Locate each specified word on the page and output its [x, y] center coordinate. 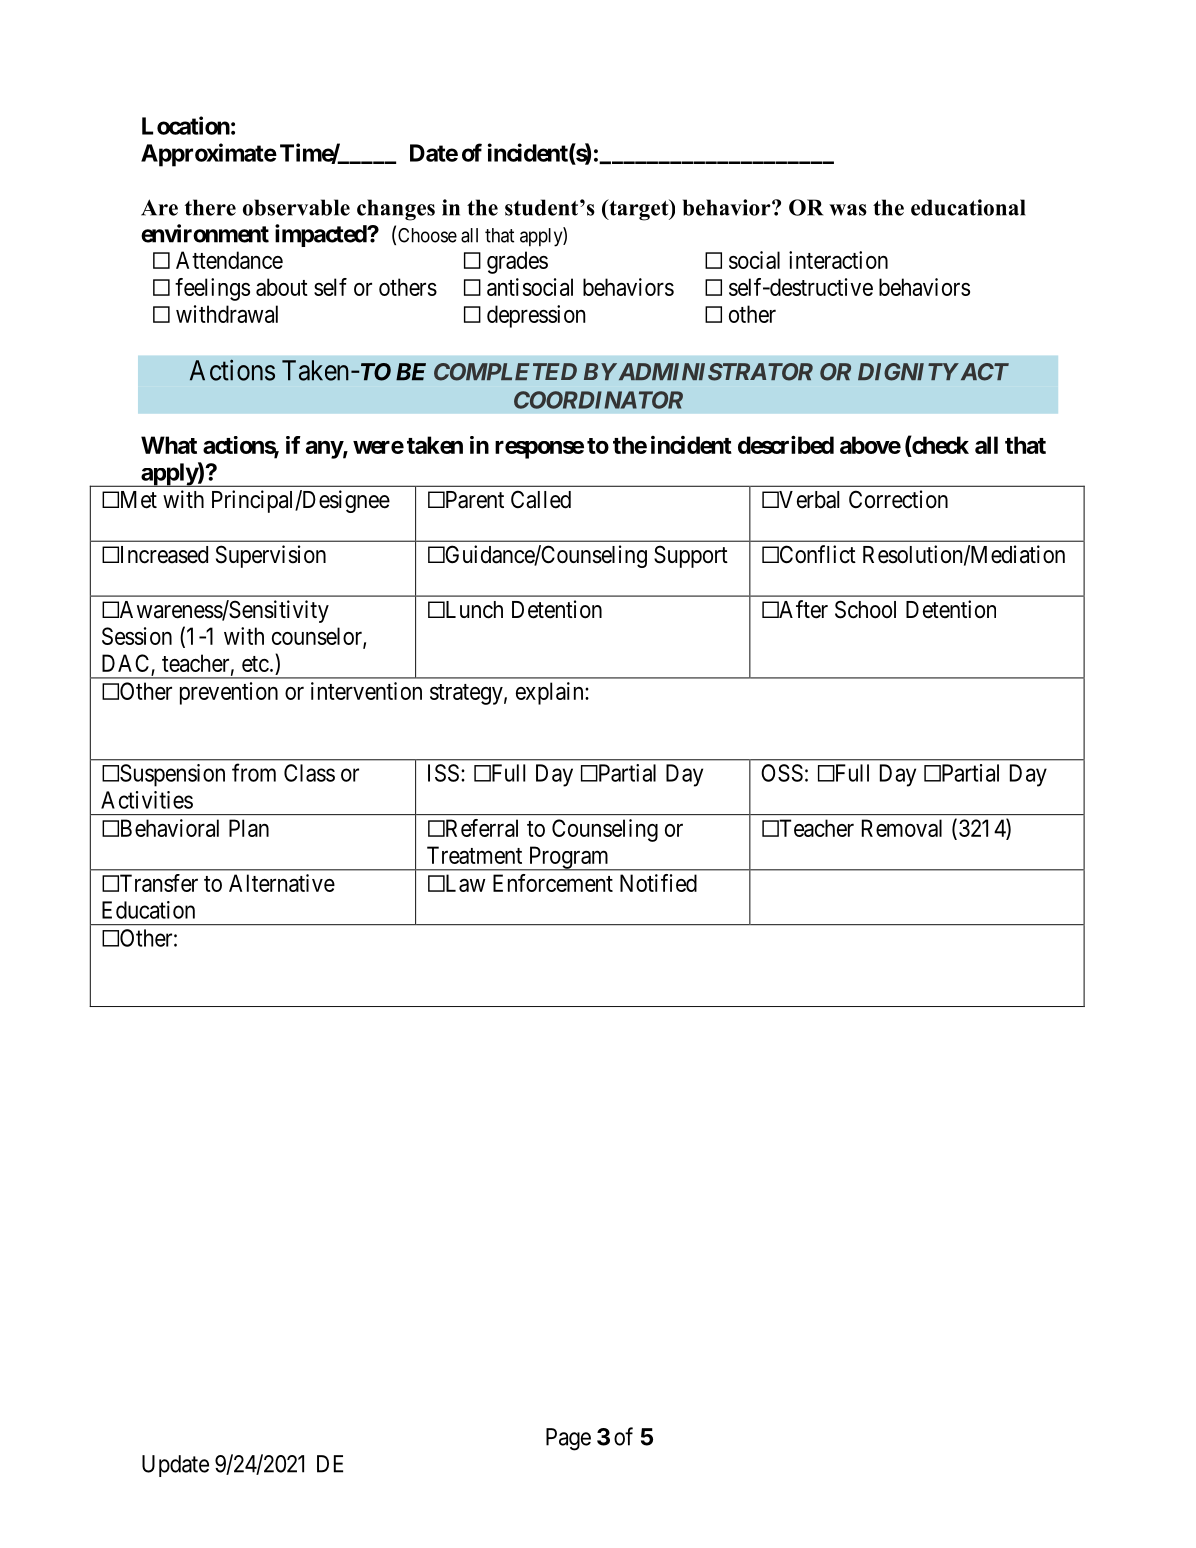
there [210, 207]
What [169, 445]
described [786, 444]
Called [541, 499]
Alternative [282, 883]
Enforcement [553, 883]
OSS [782, 773]
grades [517, 262]
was [848, 210]
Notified [658, 883]
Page [568, 1439]
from [254, 772]
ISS [443, 773]
